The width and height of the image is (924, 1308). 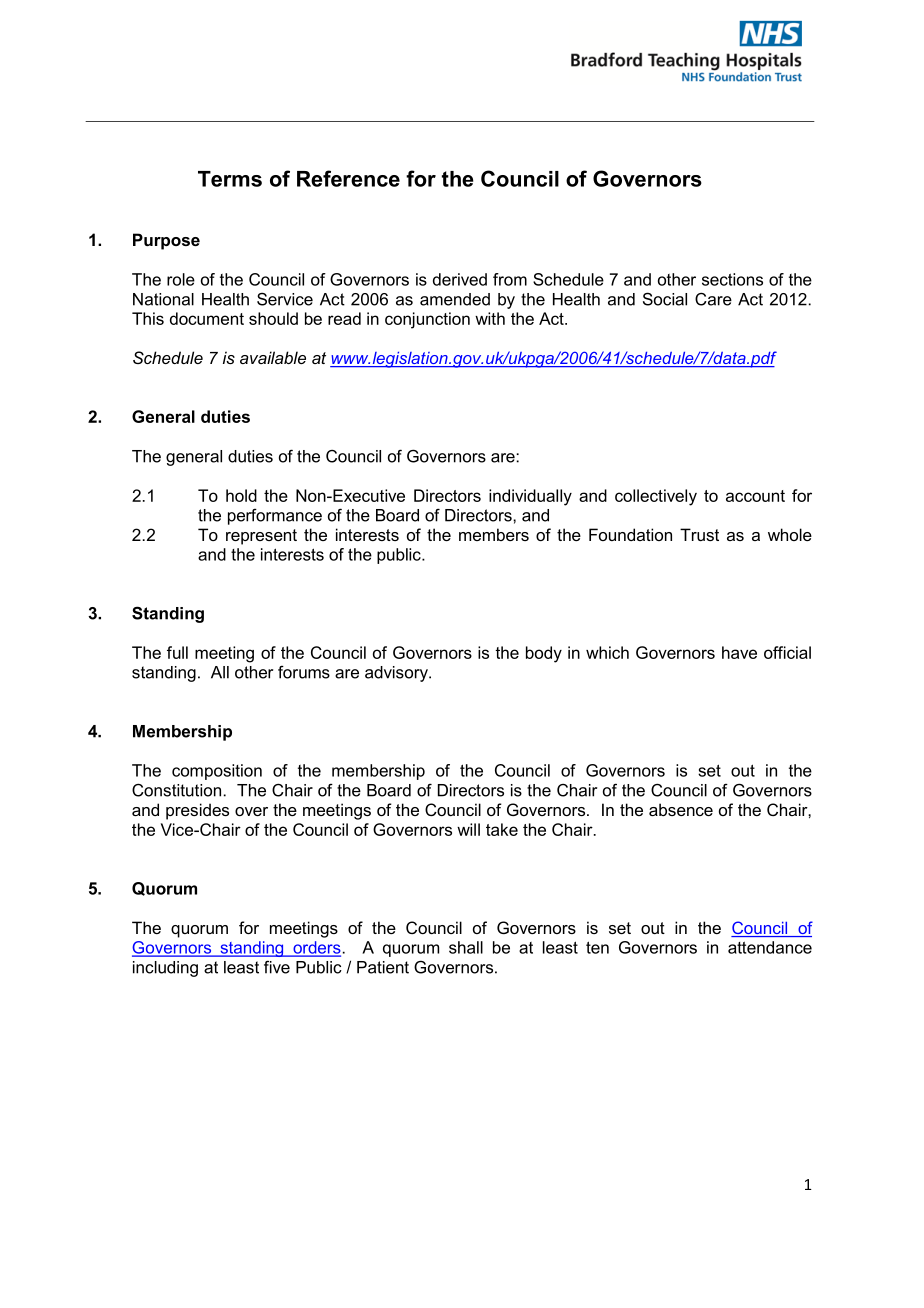 What do you see at coordinates (530, 497) in the image?
I see `individually` at bounding box center [530, 497].
